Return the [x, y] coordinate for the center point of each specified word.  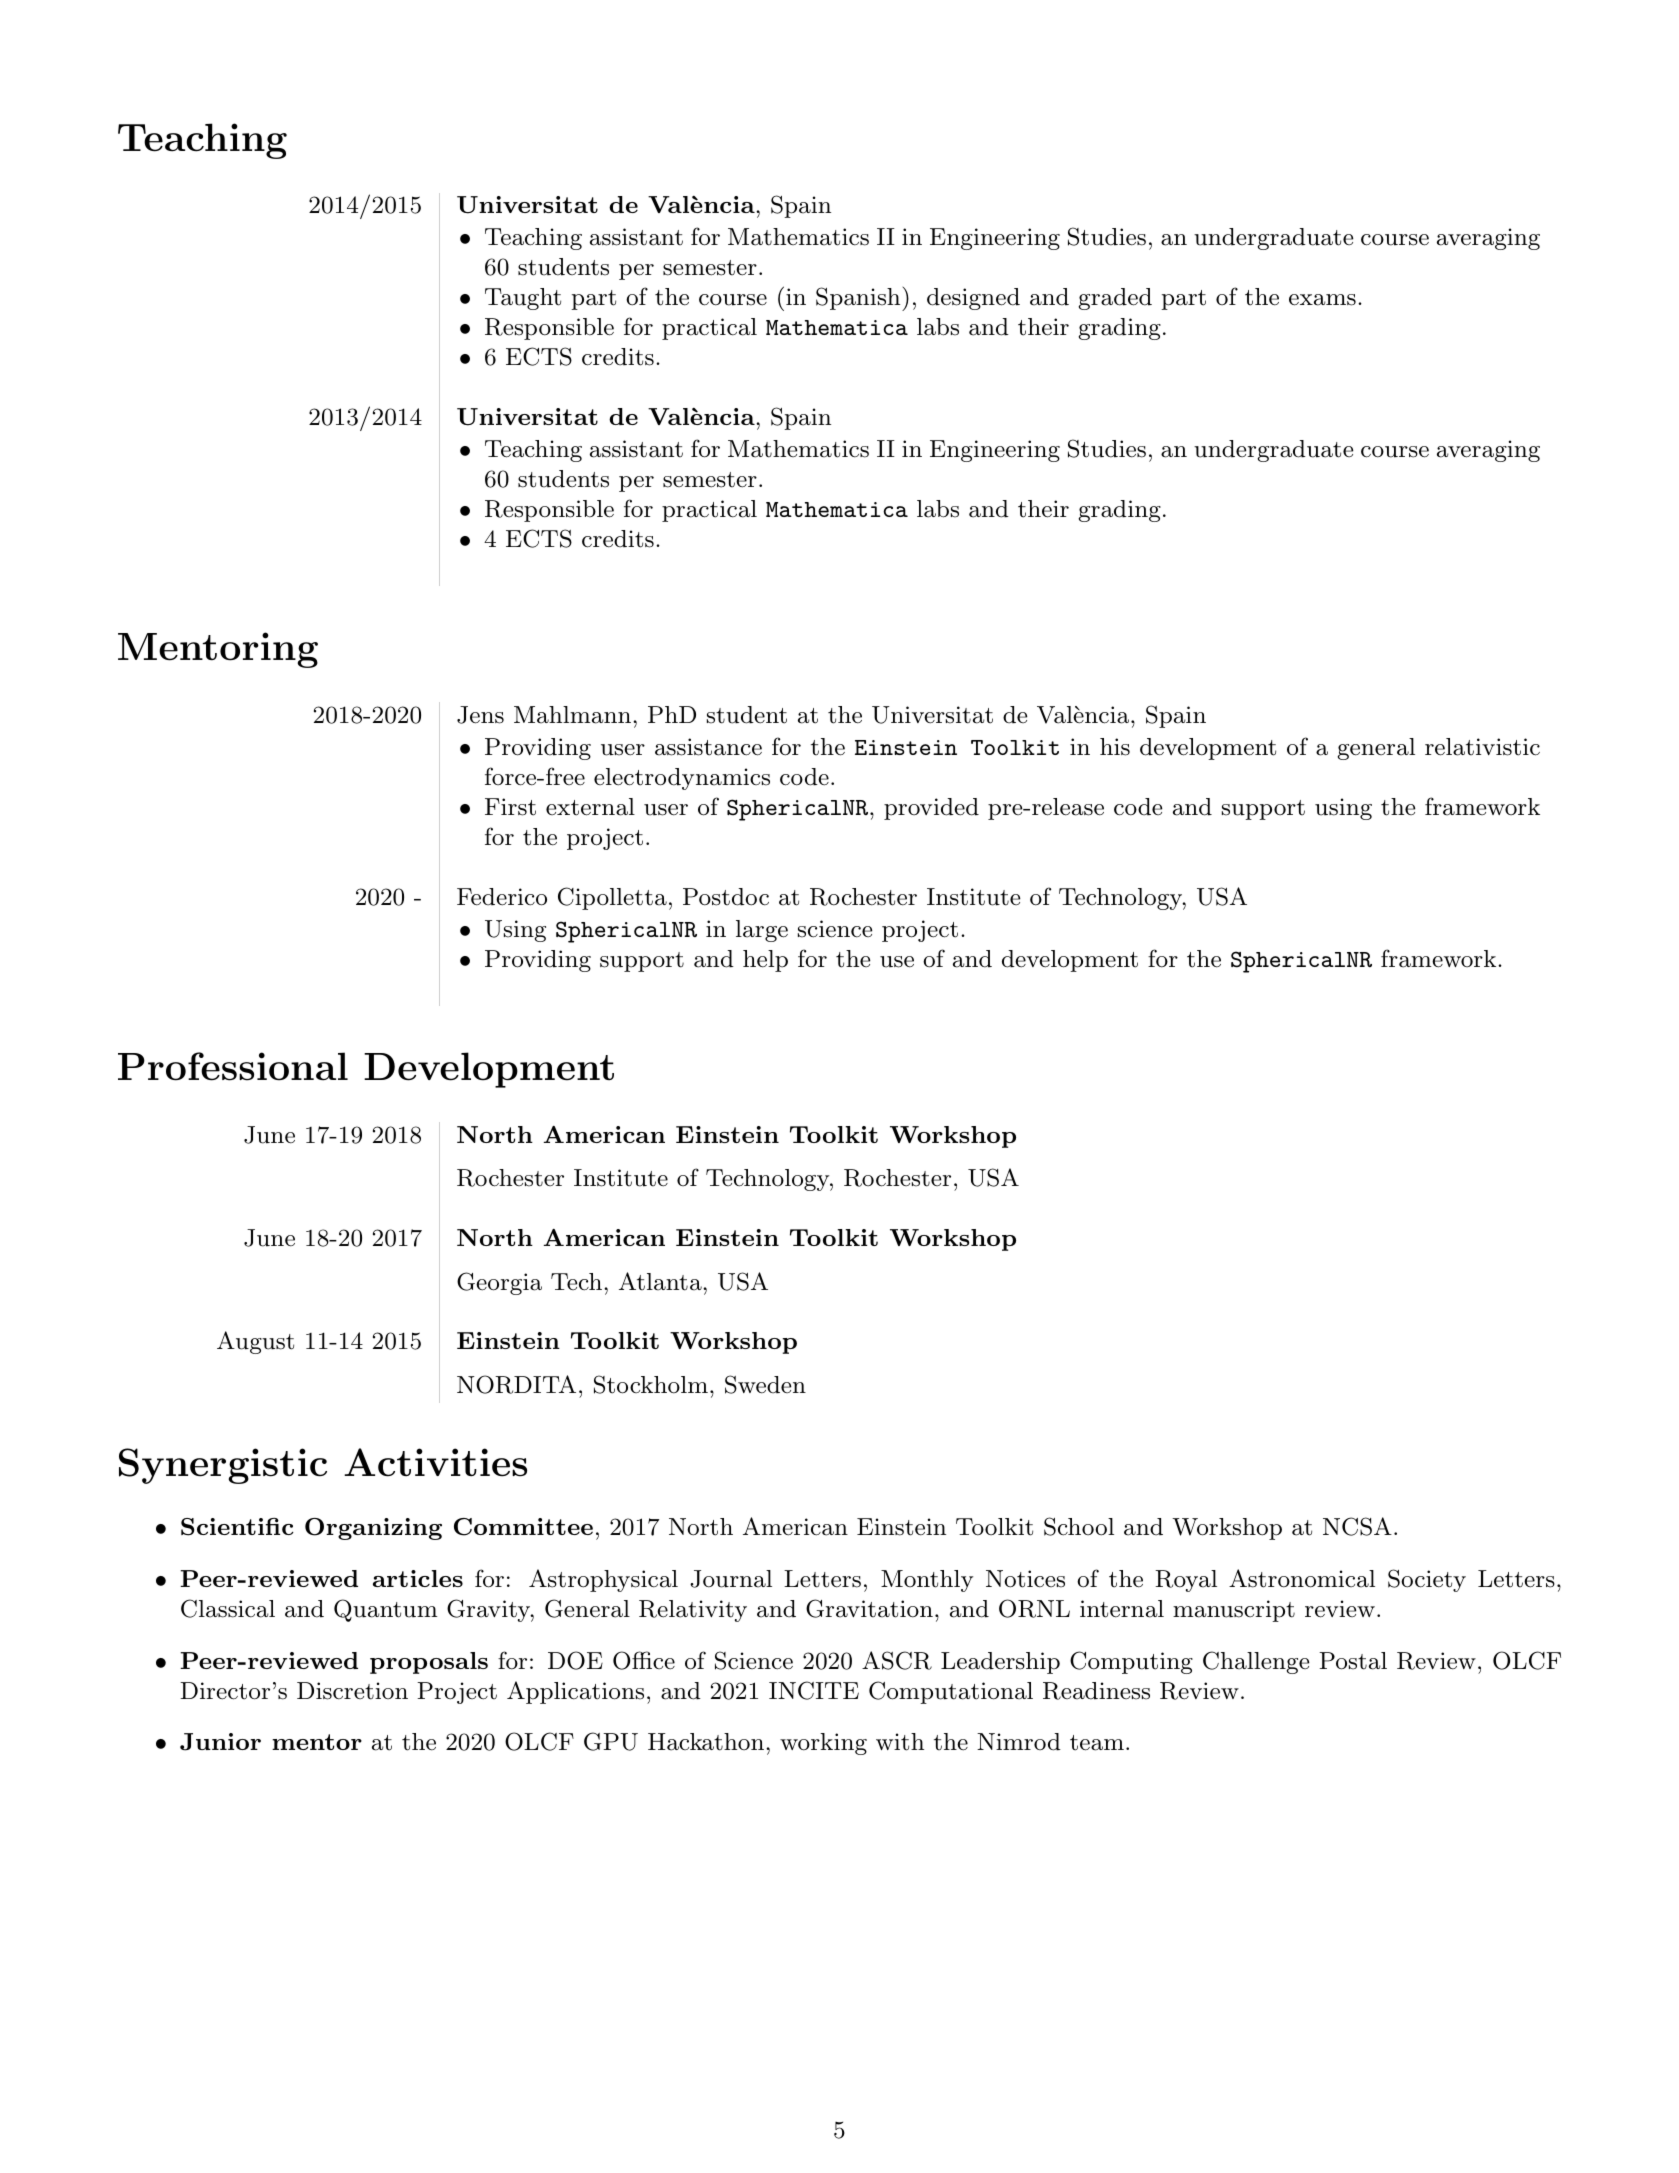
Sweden [765, 1384]
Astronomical [1302, 1578]
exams [1322, 300]
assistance [708, 747]
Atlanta [661, 1281]
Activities [435, 1462]
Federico [502, 897]
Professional [233, 1066]
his [1115, 747]
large [762, 931]
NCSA [1357, 1526]
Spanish [859, 299]
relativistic [1482, 747]
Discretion [352, 1691]
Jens [480, 715]
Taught [523, 299]
